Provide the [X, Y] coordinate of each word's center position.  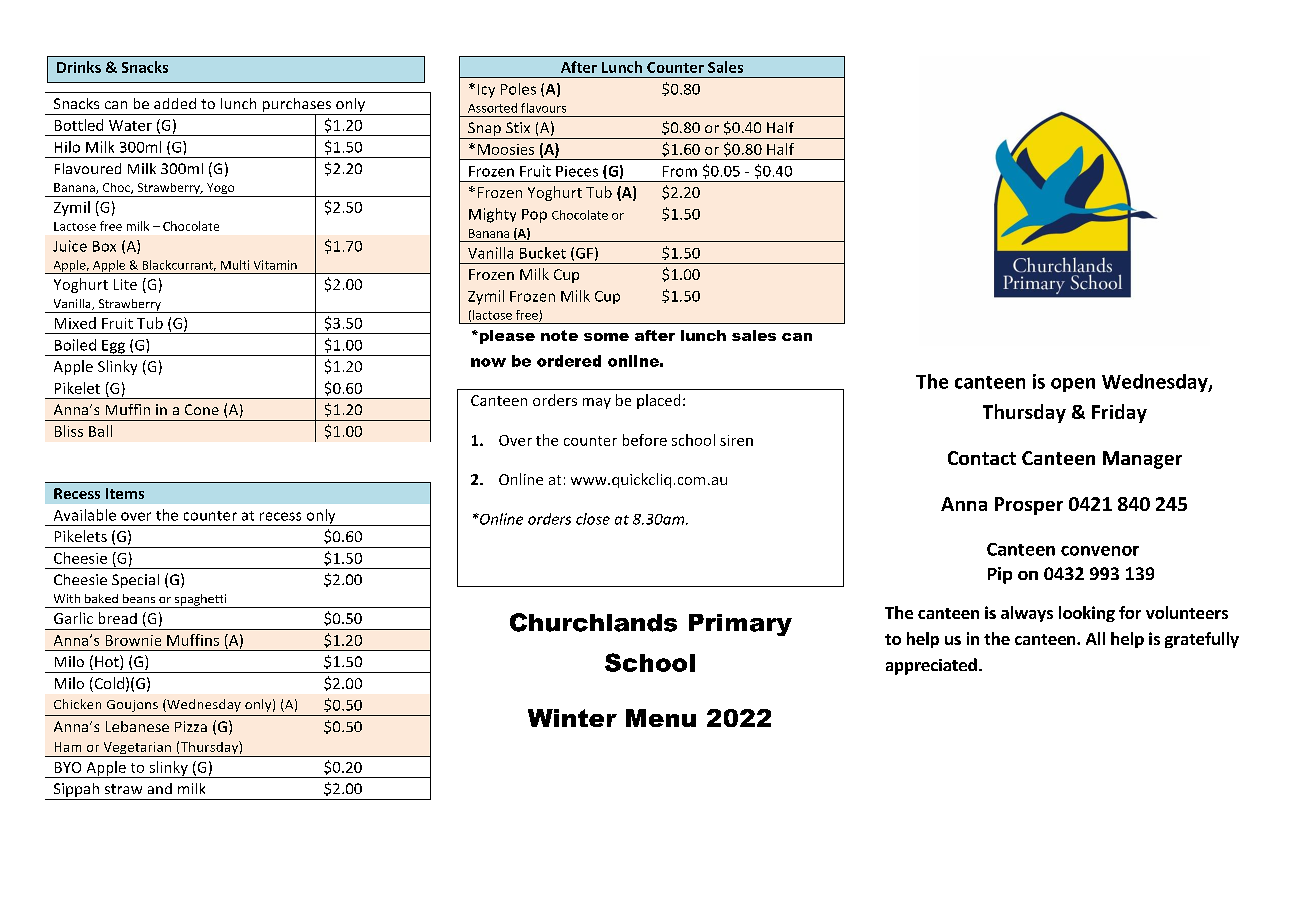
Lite [125, 284]
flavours [543, 108]
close [593, 519]
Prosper [1029, 506]
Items [125, 493]
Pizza [191, 726]
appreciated [931, 666]
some [606, 337]
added [175, 103]
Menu [661, 718]
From [680, 171]
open [1073, 385]
